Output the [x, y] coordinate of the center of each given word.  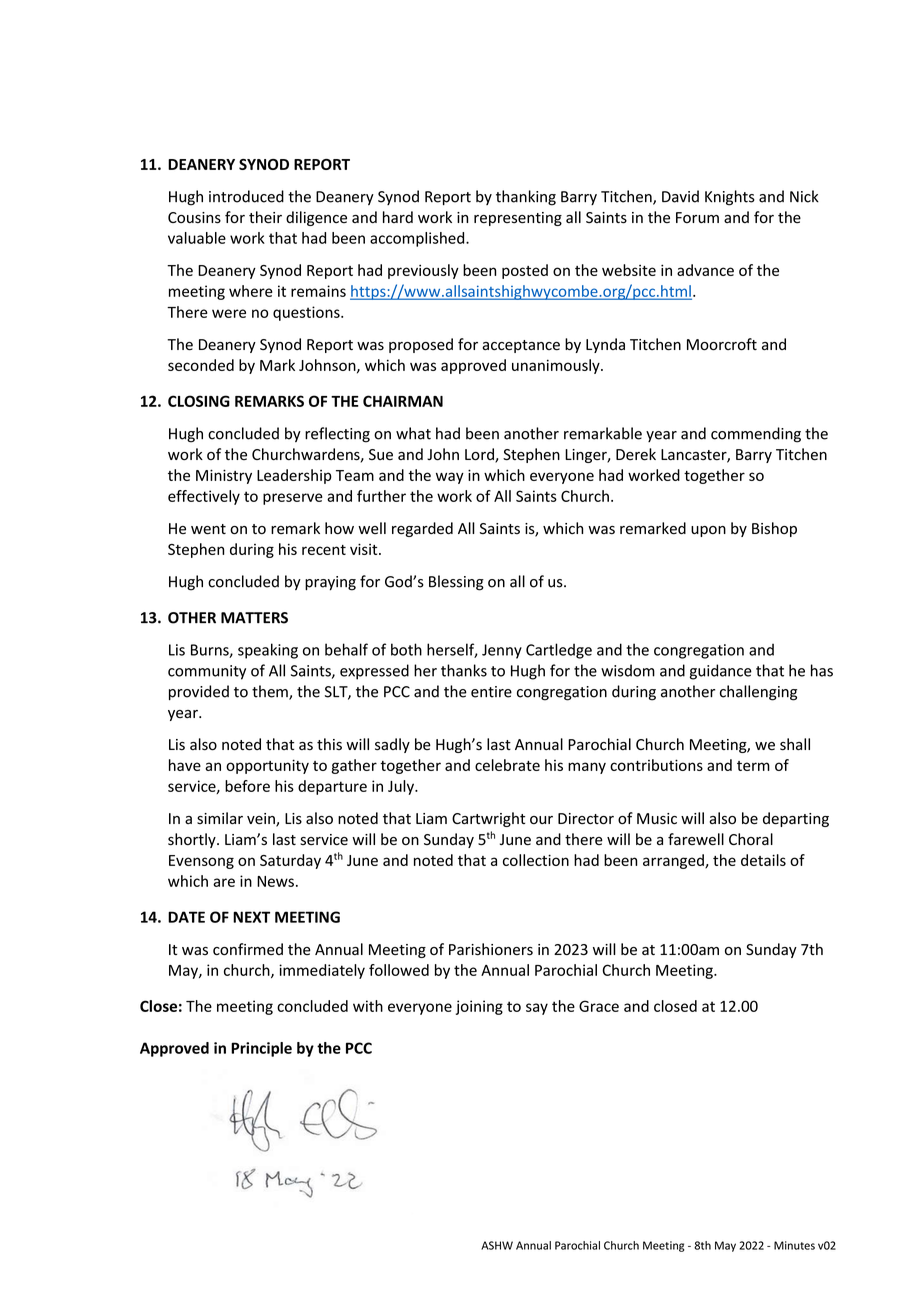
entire [491, 692]
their [265, 217]
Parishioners [491, 949]
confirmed [248, 949]
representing [518, 219]
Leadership [294, 476]
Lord [480, 455]
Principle [261, 1049]
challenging [758, 693]
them [271, 692]
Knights [730, 198]
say [537, 1009]
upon [708, 531]
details [763, 860]
